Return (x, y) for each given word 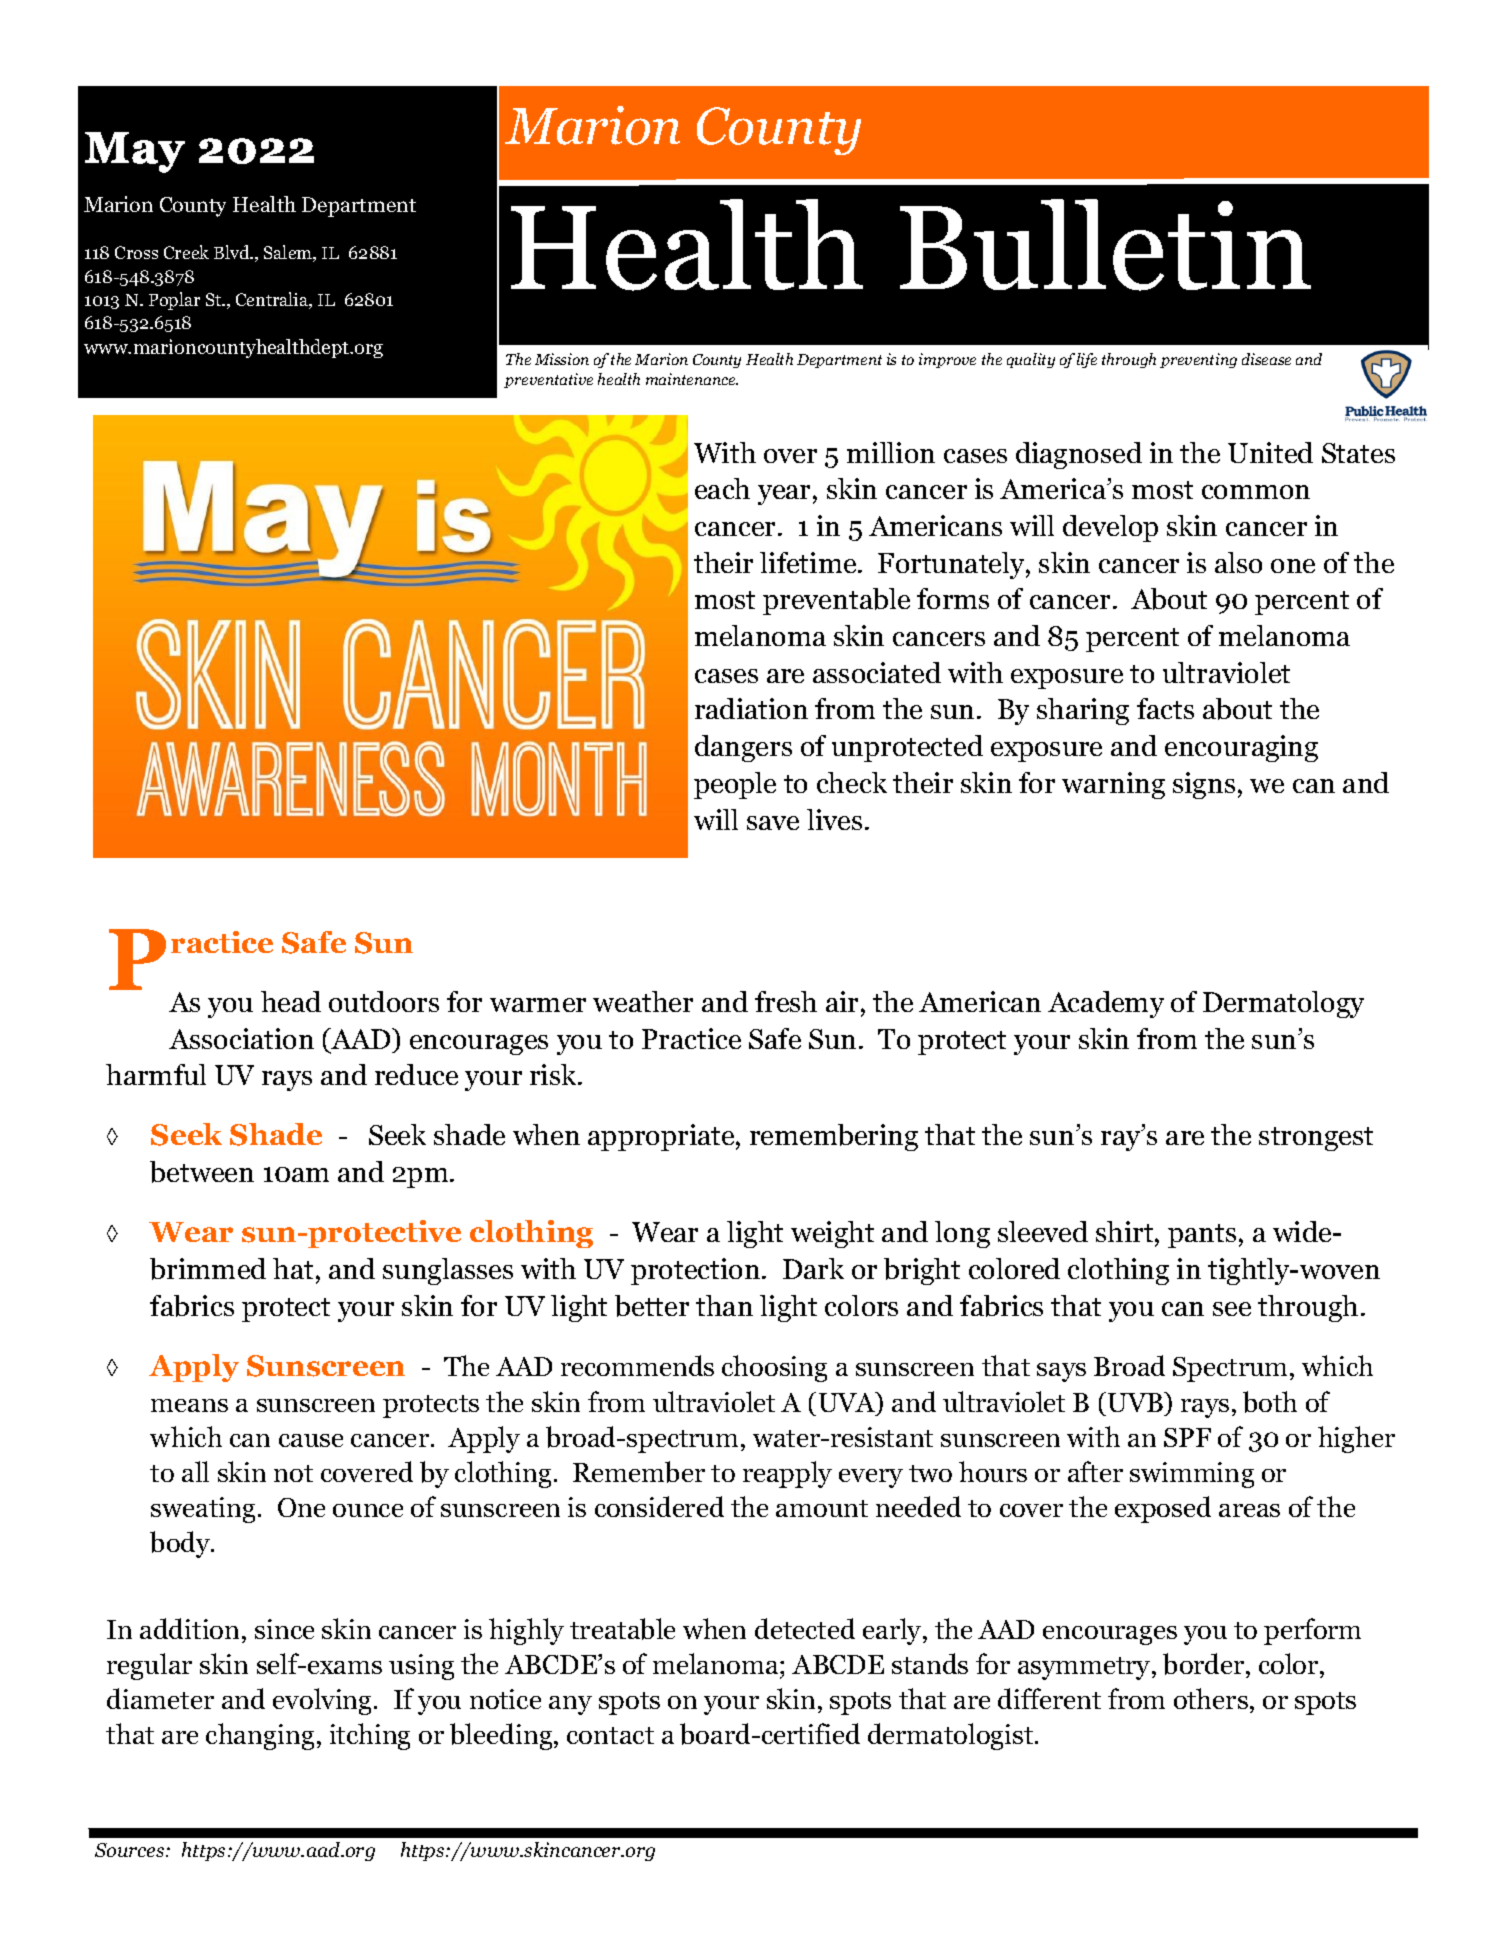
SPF (1187, 1437)
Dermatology (1283, 1004)
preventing (1198, 360)
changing (260, 1736)
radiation (751, 708)
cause (311, 1440)
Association (241, 1038)
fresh (786, 1001)
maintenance (692, 379)
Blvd (233, 252)
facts (1165, 708)
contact (610, 1735)
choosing (774, 1368)
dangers (743, 748)
